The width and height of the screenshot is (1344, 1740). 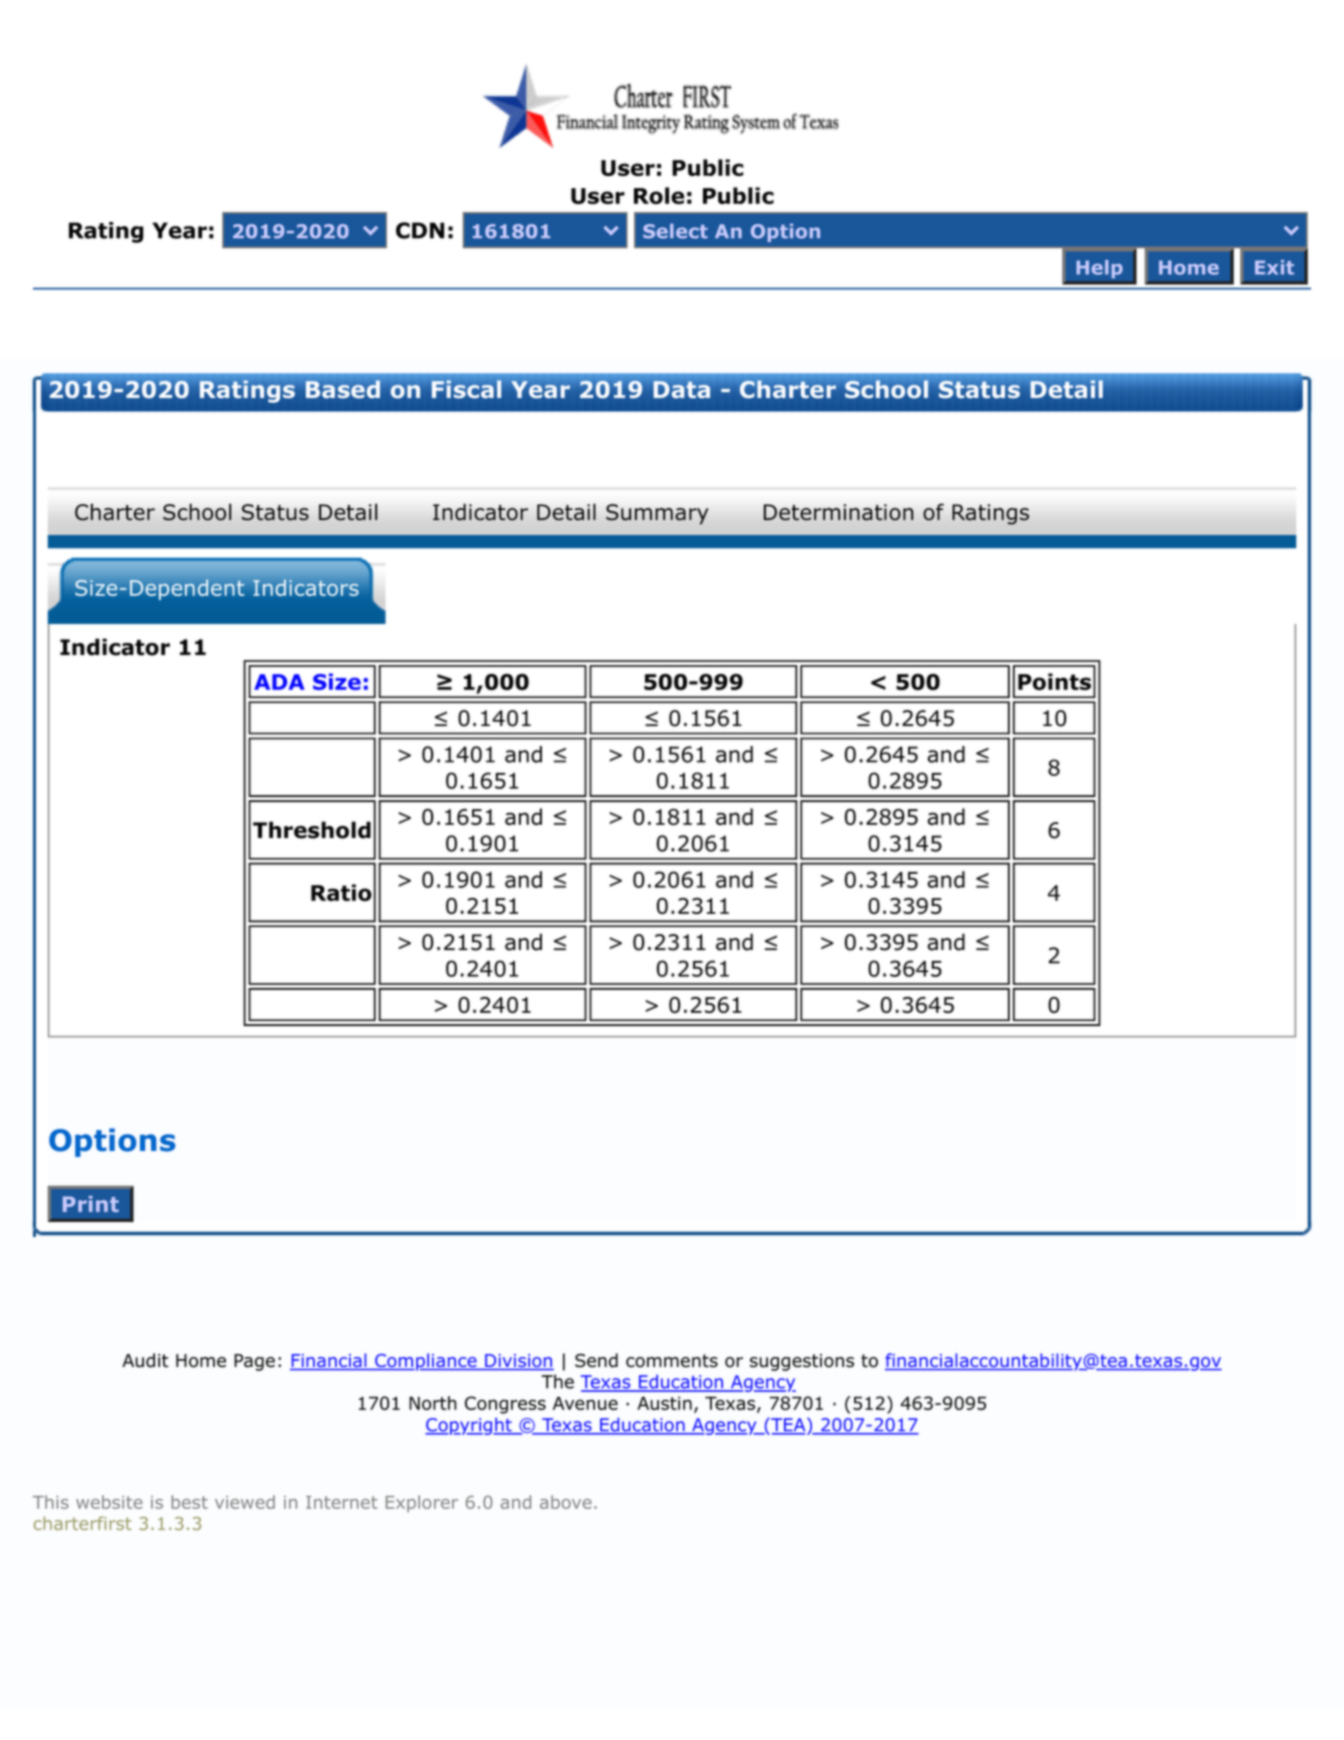 I want to click on best, so click(x=189, y=1502).
